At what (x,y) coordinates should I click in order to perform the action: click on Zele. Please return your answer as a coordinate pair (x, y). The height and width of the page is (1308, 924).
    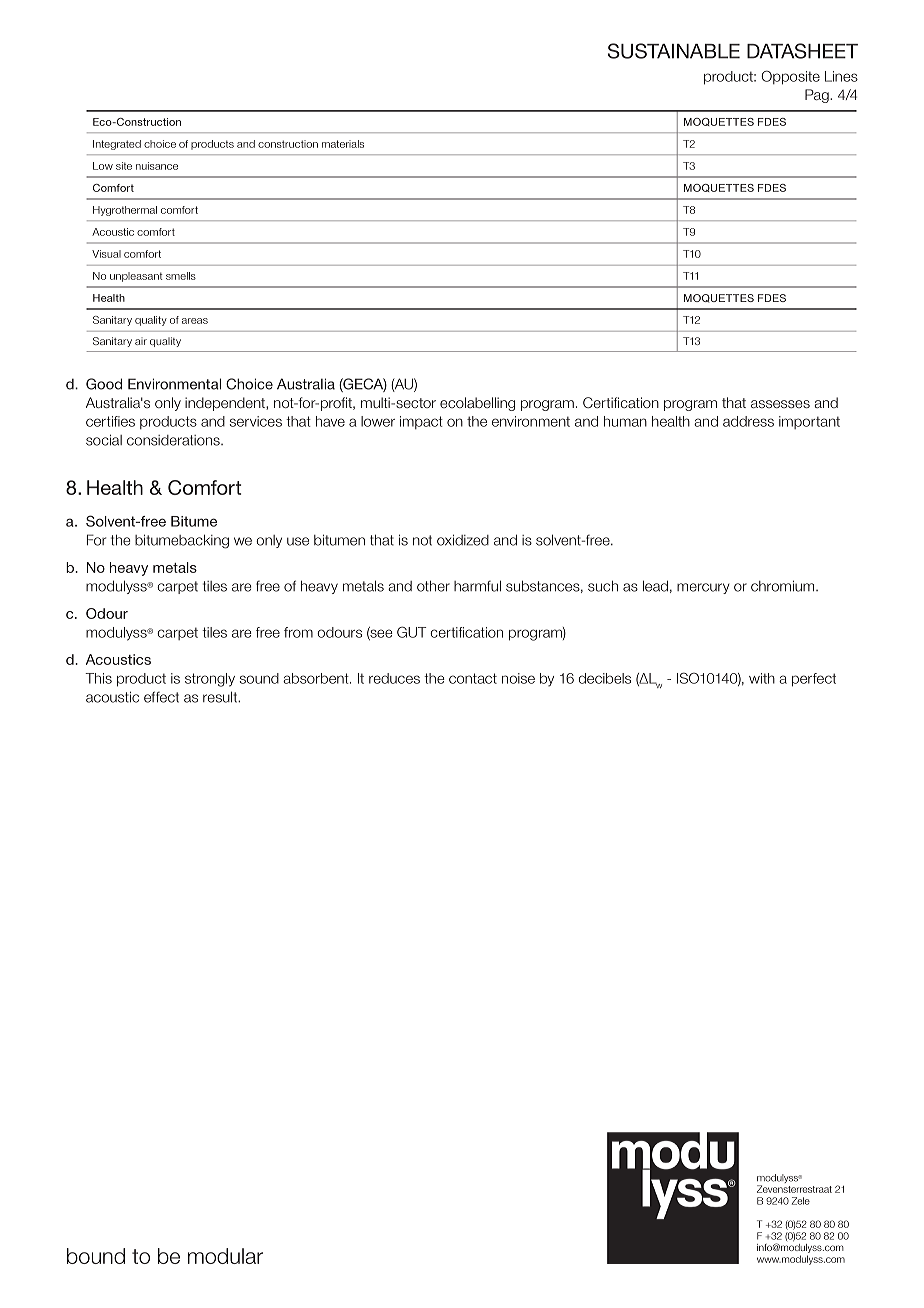
    Looking at the image, I should click on (801, 1201).
